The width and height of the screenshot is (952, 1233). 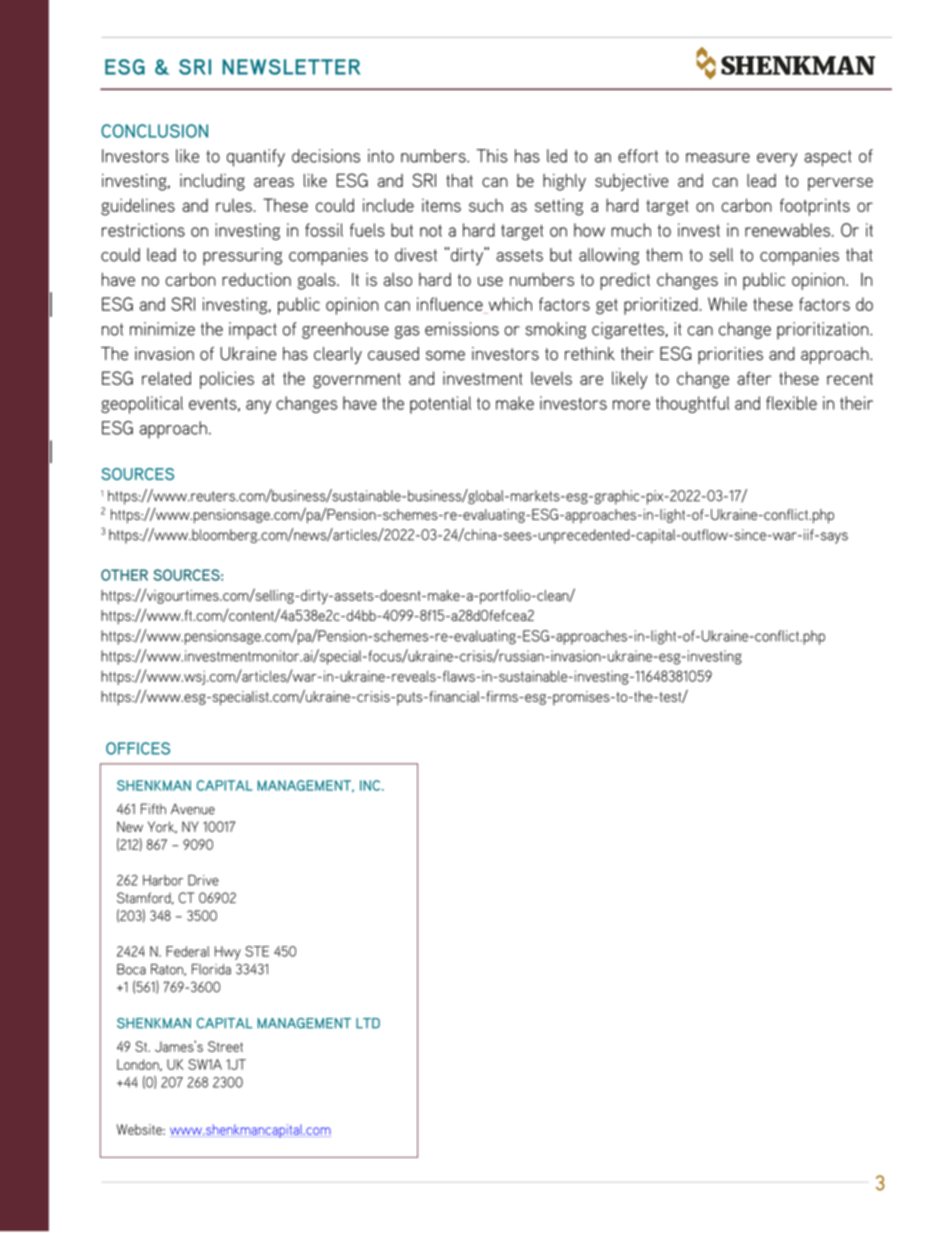 I want to click on OTHER, so click(x=124, y=575).
